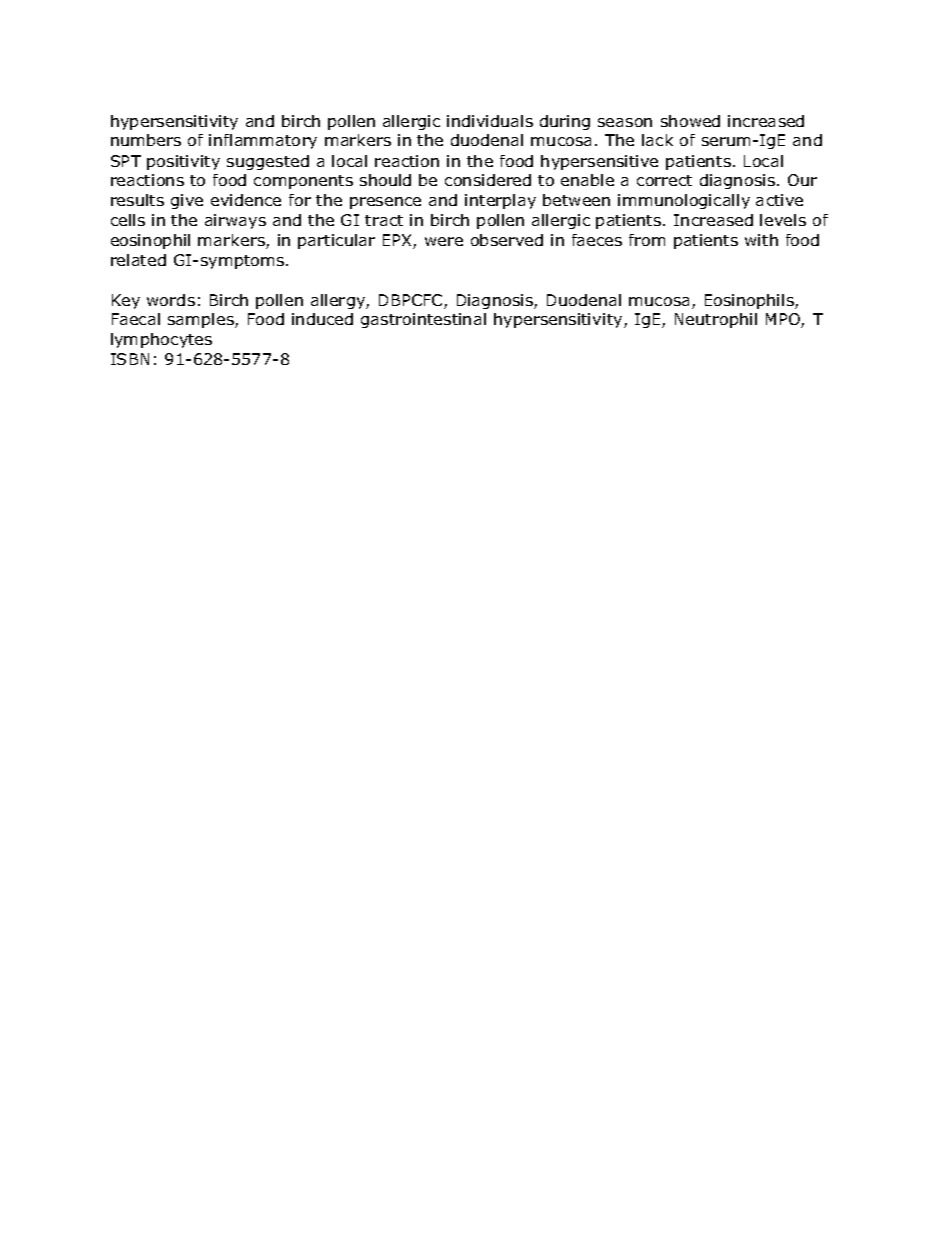  What do you see at coordinates (490, 121) in the image?
I see `individuals` at bounding box center [490, 121].
